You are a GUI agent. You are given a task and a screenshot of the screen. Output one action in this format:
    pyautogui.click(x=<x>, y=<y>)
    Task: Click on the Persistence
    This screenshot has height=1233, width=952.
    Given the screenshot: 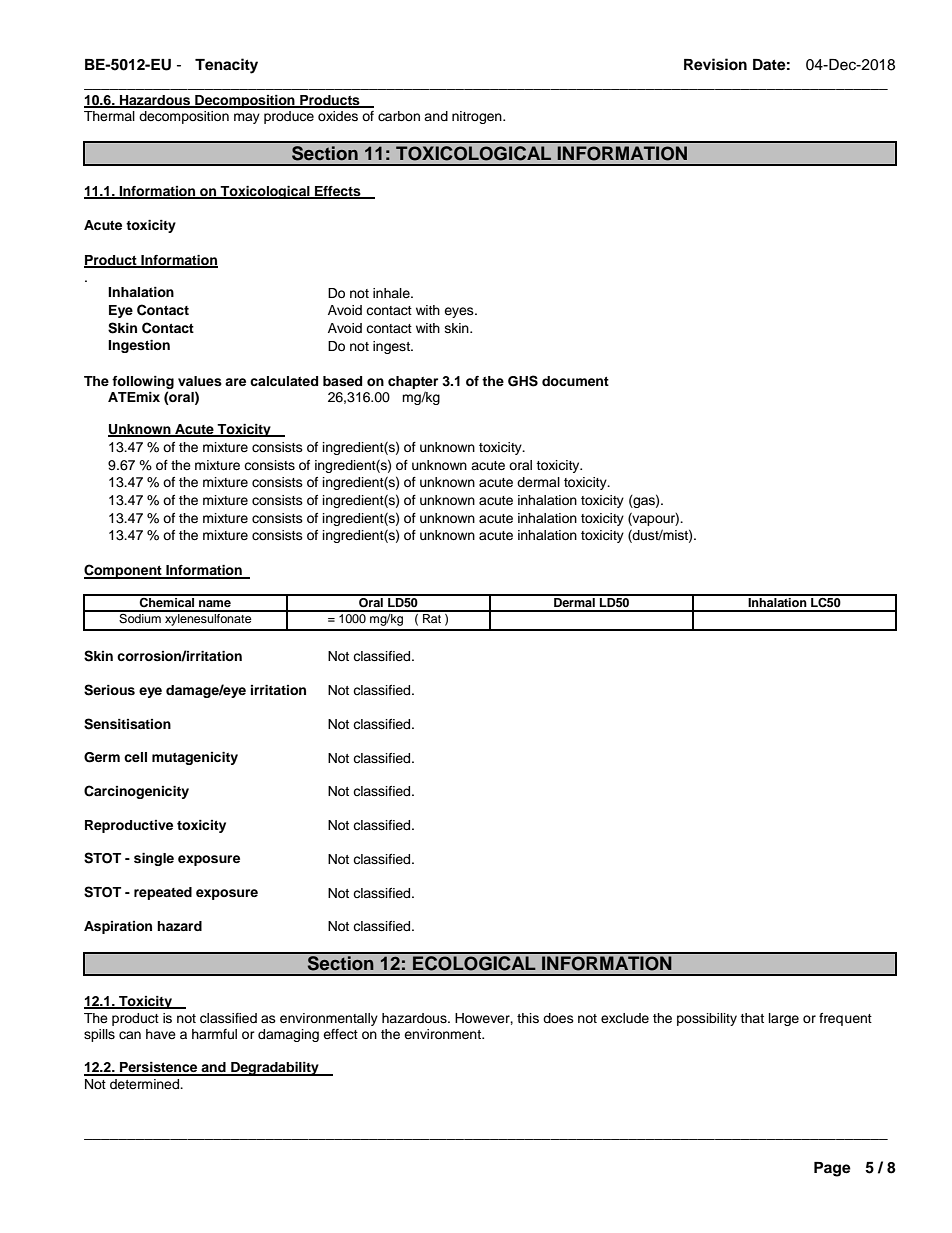 What is the action you would take?
    pyautogui.click(x=159, y=1068)
